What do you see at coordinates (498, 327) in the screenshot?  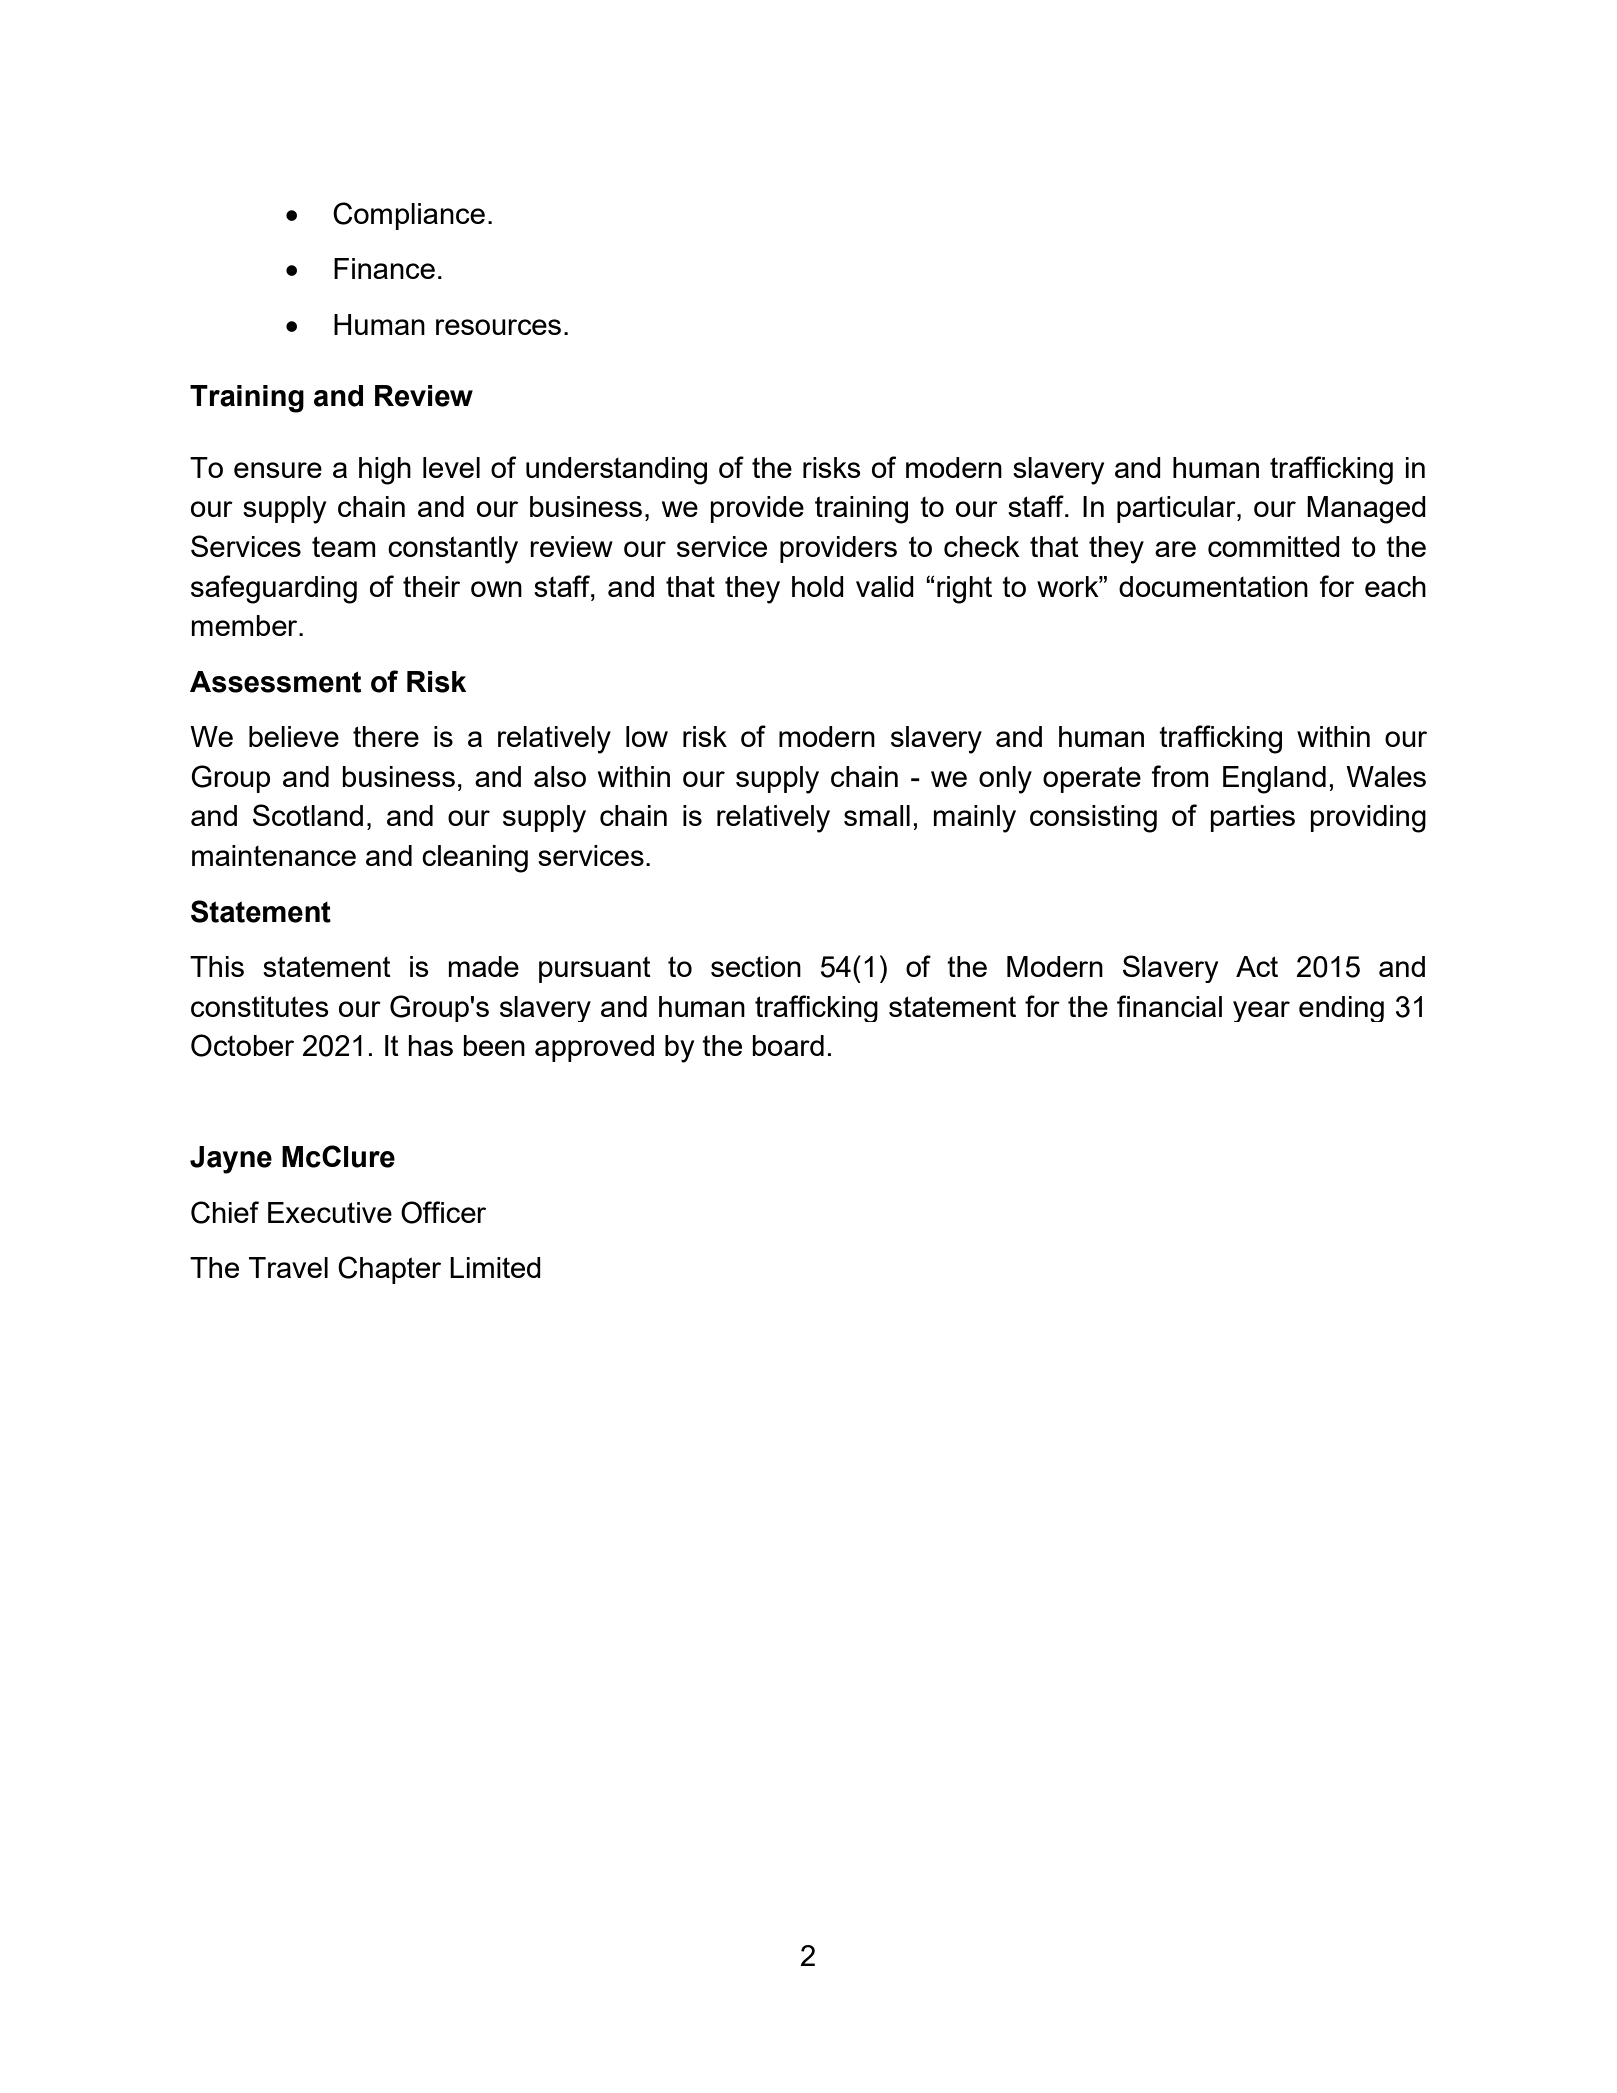 I see `resources` at bounding box center [498, 327].
